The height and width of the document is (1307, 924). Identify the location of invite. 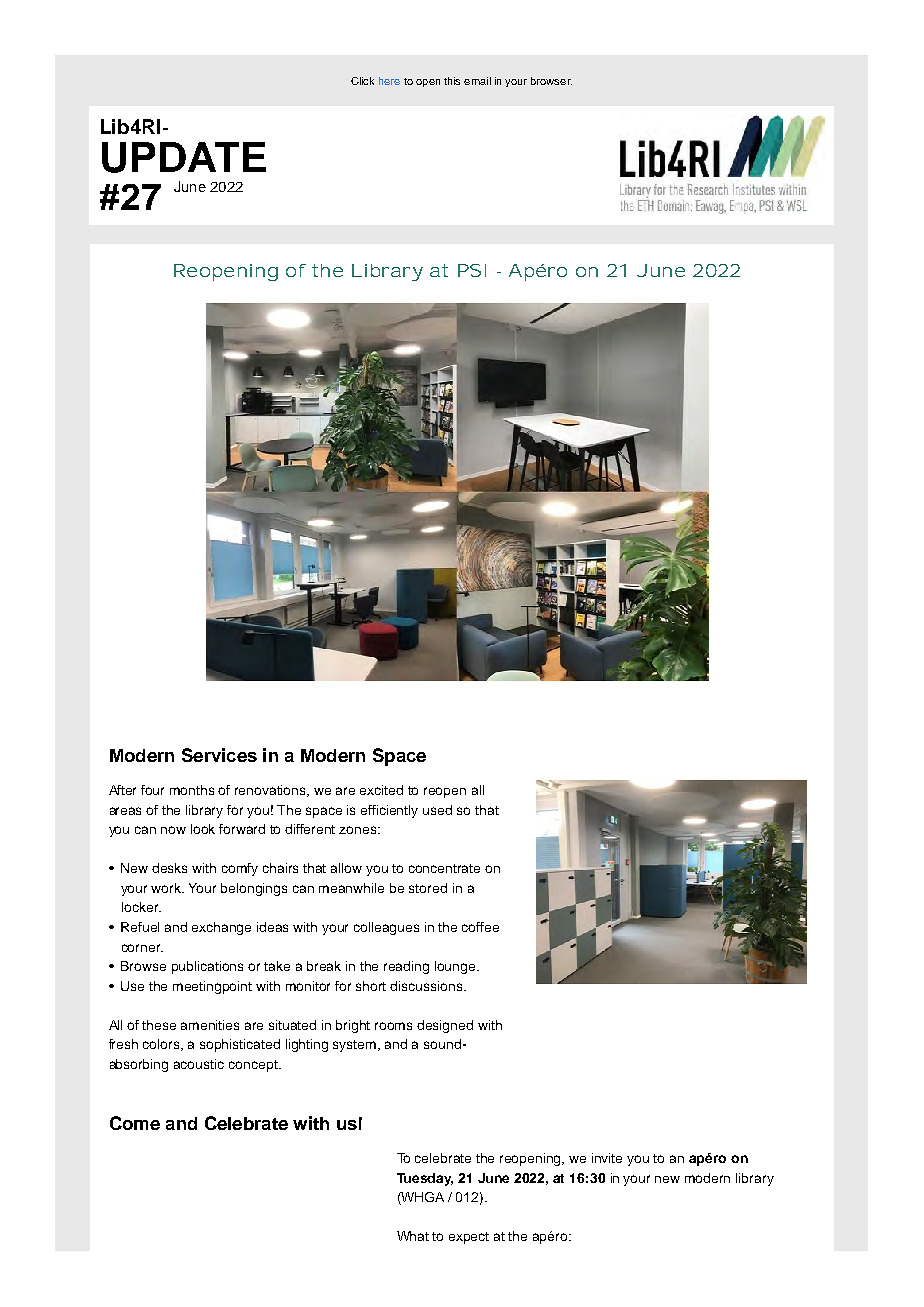
(607, 1158).
